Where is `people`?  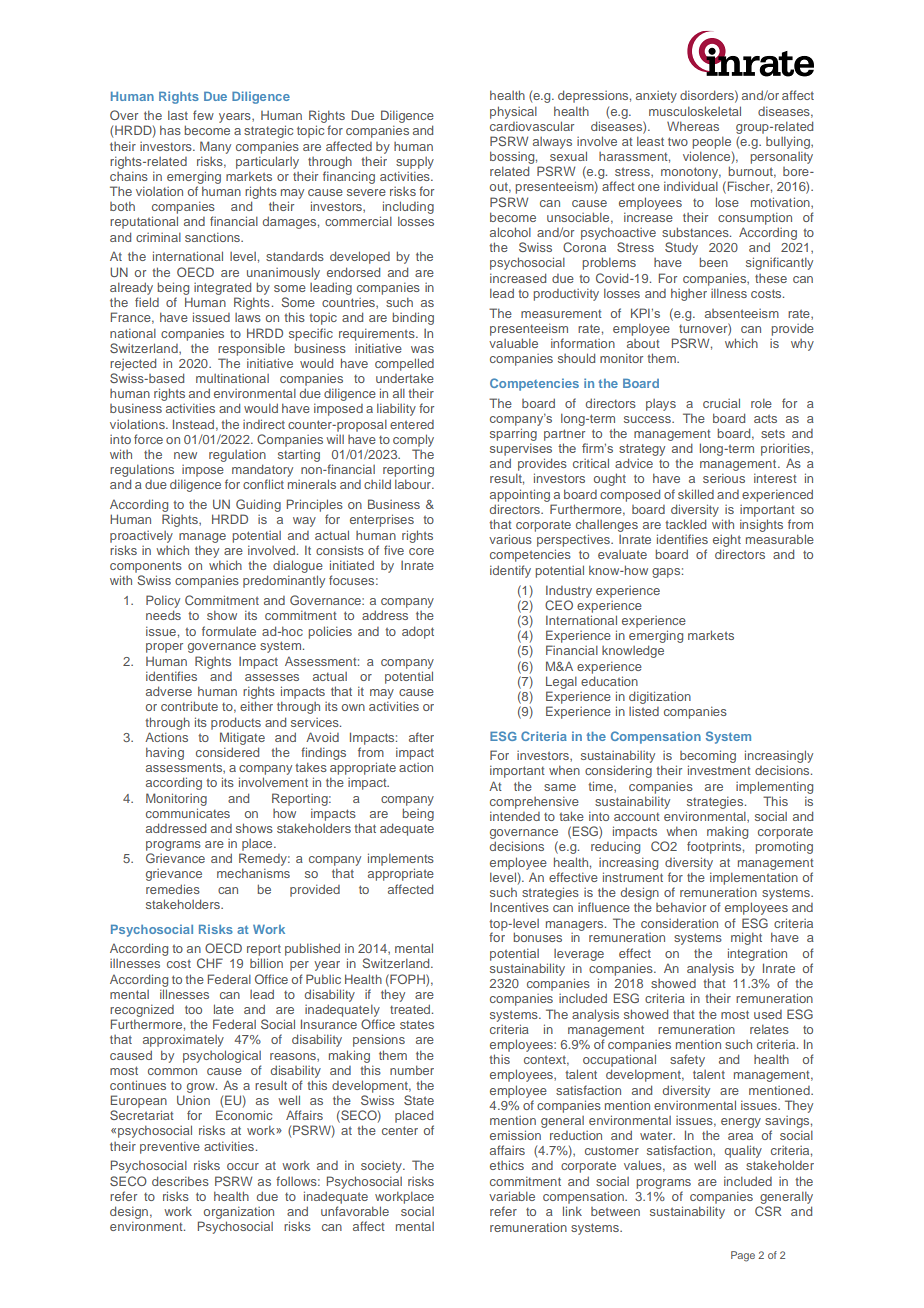 people is located at coordinates (711, 142).
